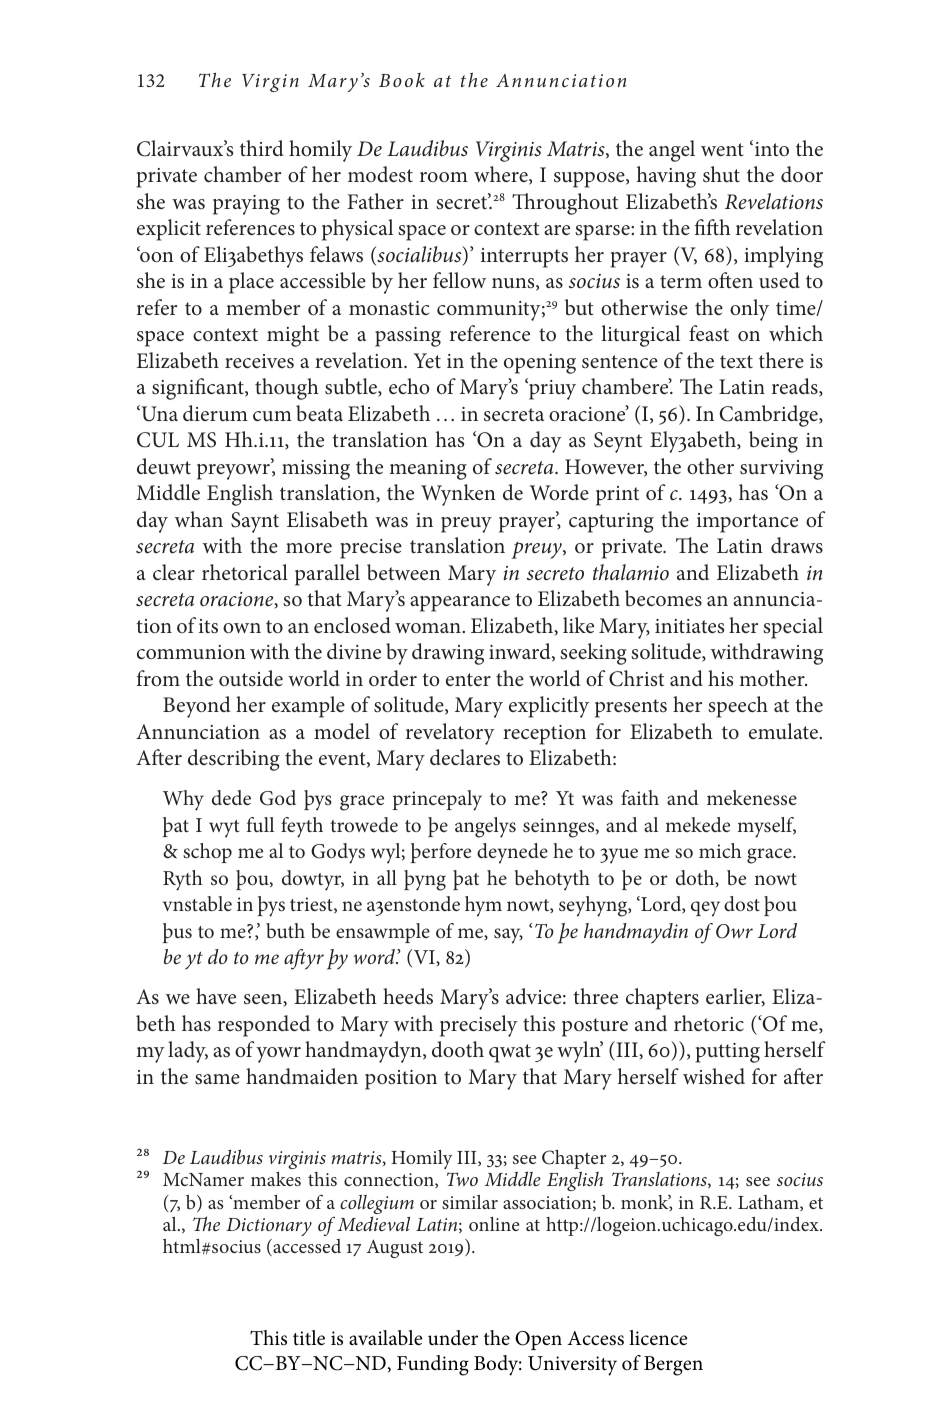 The width and height of the page is (938, 1407). I want to click on praying, so click(246, 205).
